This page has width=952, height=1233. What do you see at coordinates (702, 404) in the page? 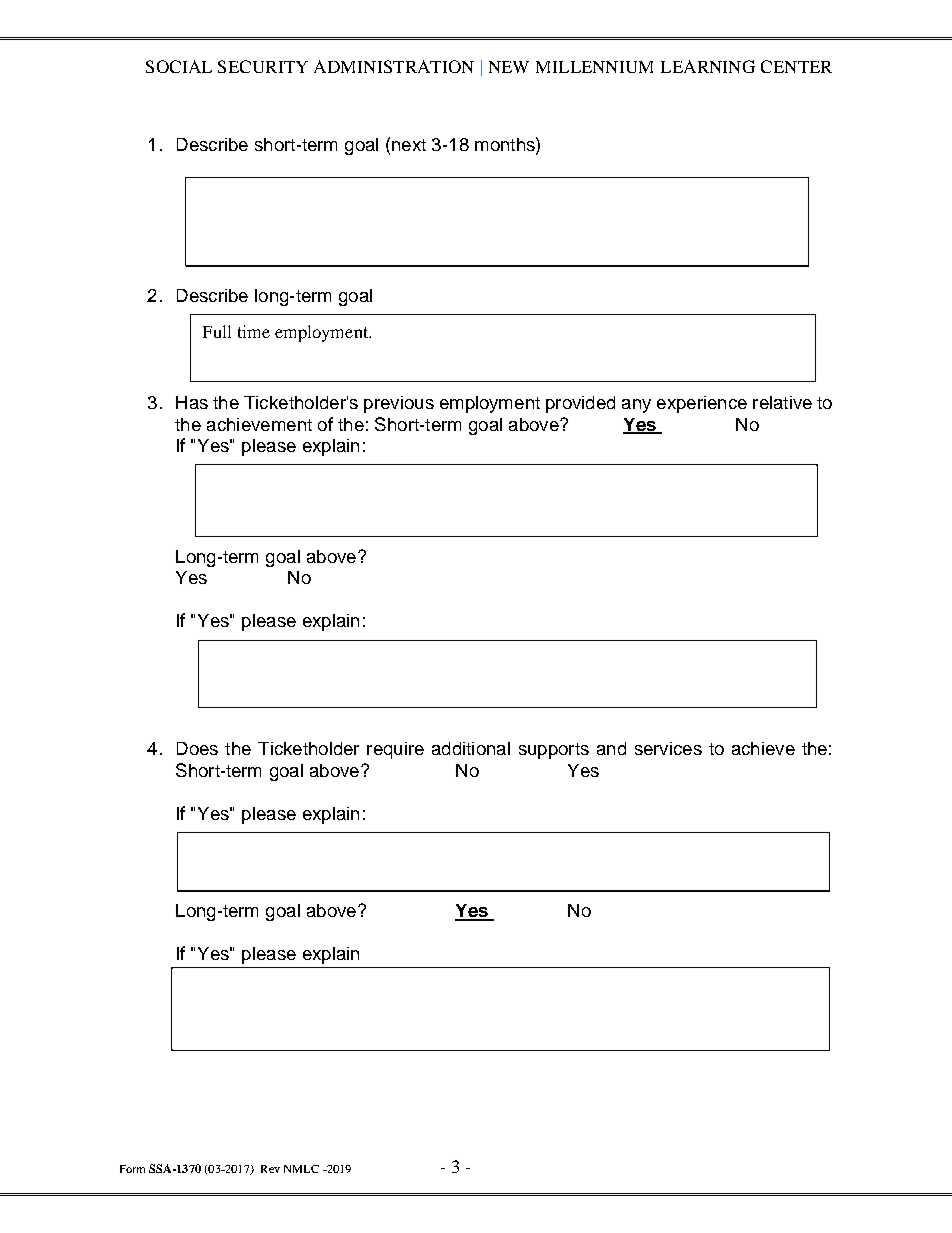
I see `experience` at bounding box center [702, 404].
